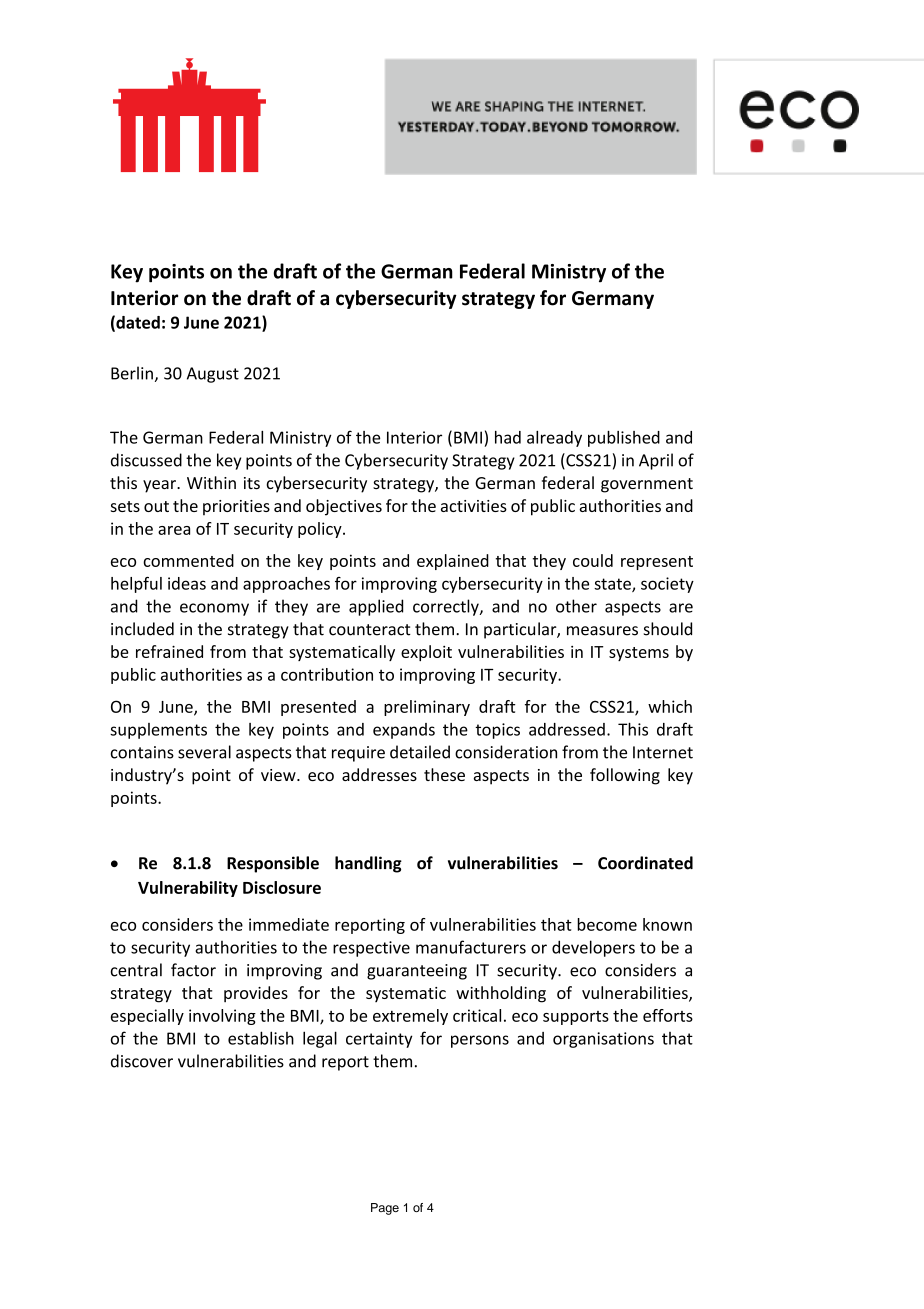  I want to click on discover, so click(142, 1061).
